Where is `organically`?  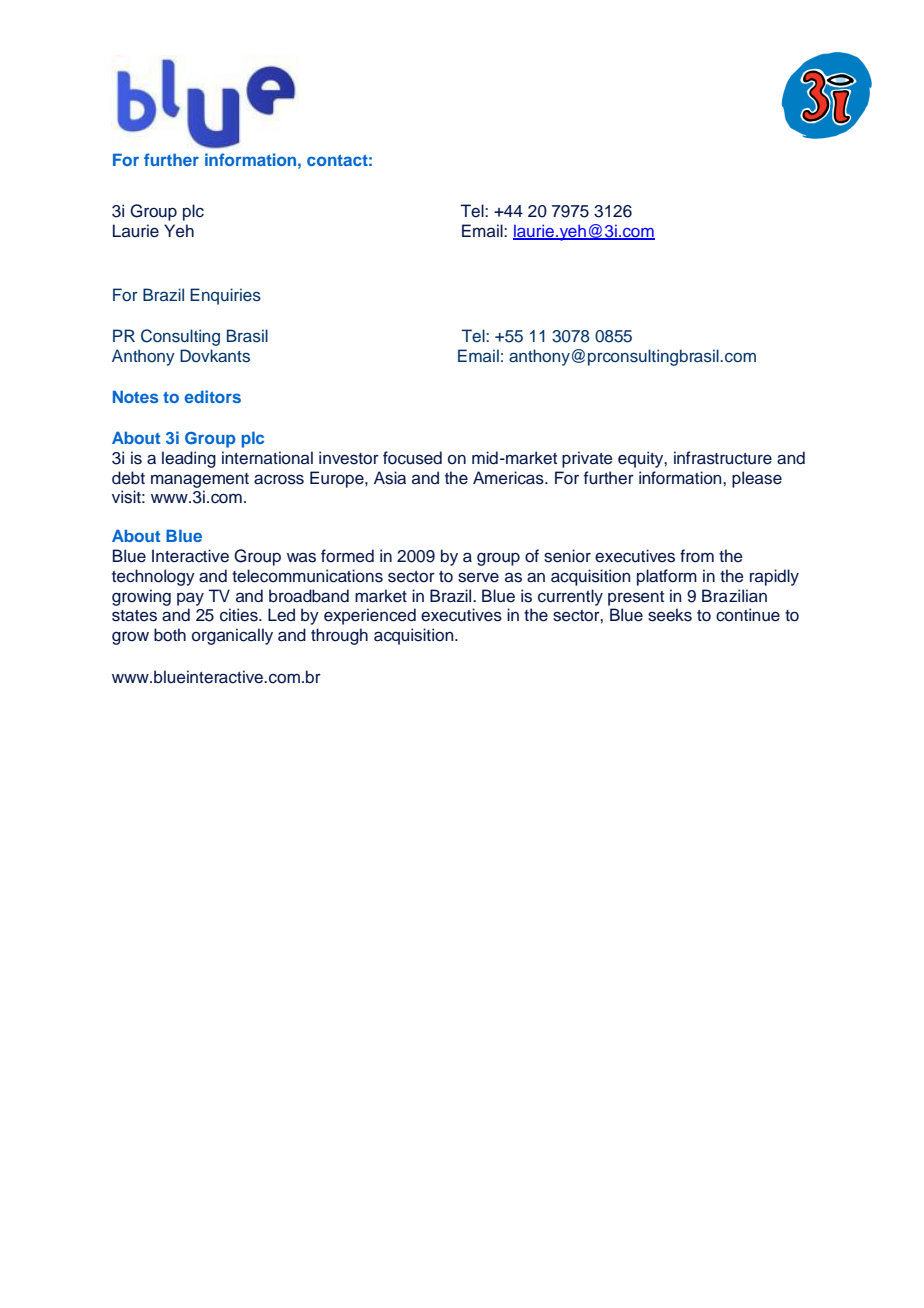 organically is located at coordinates (232, 636).
